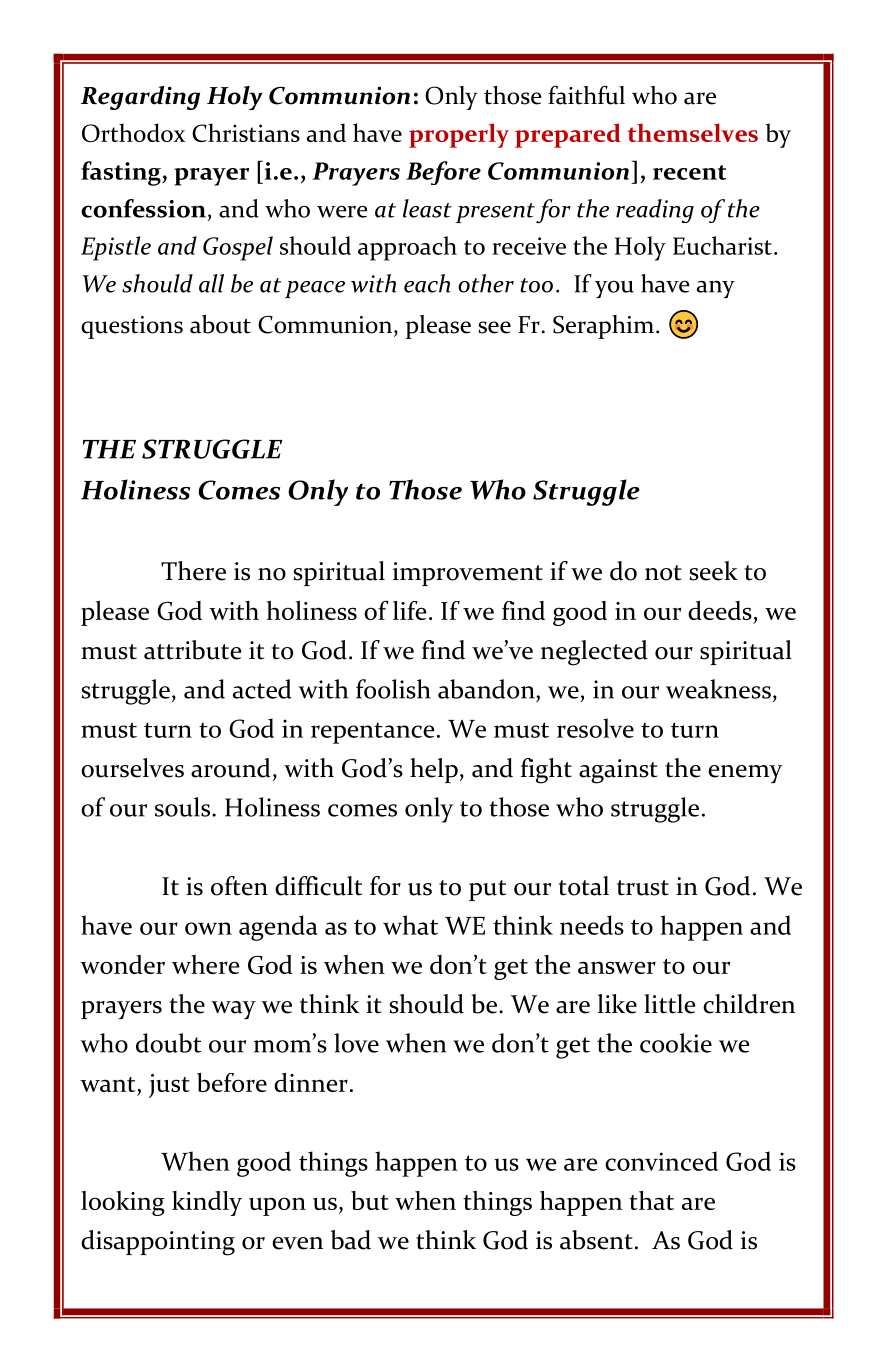  Describe the element at coordinates (133, 132) in the screenshot. I see `Orthodox` at that location.
